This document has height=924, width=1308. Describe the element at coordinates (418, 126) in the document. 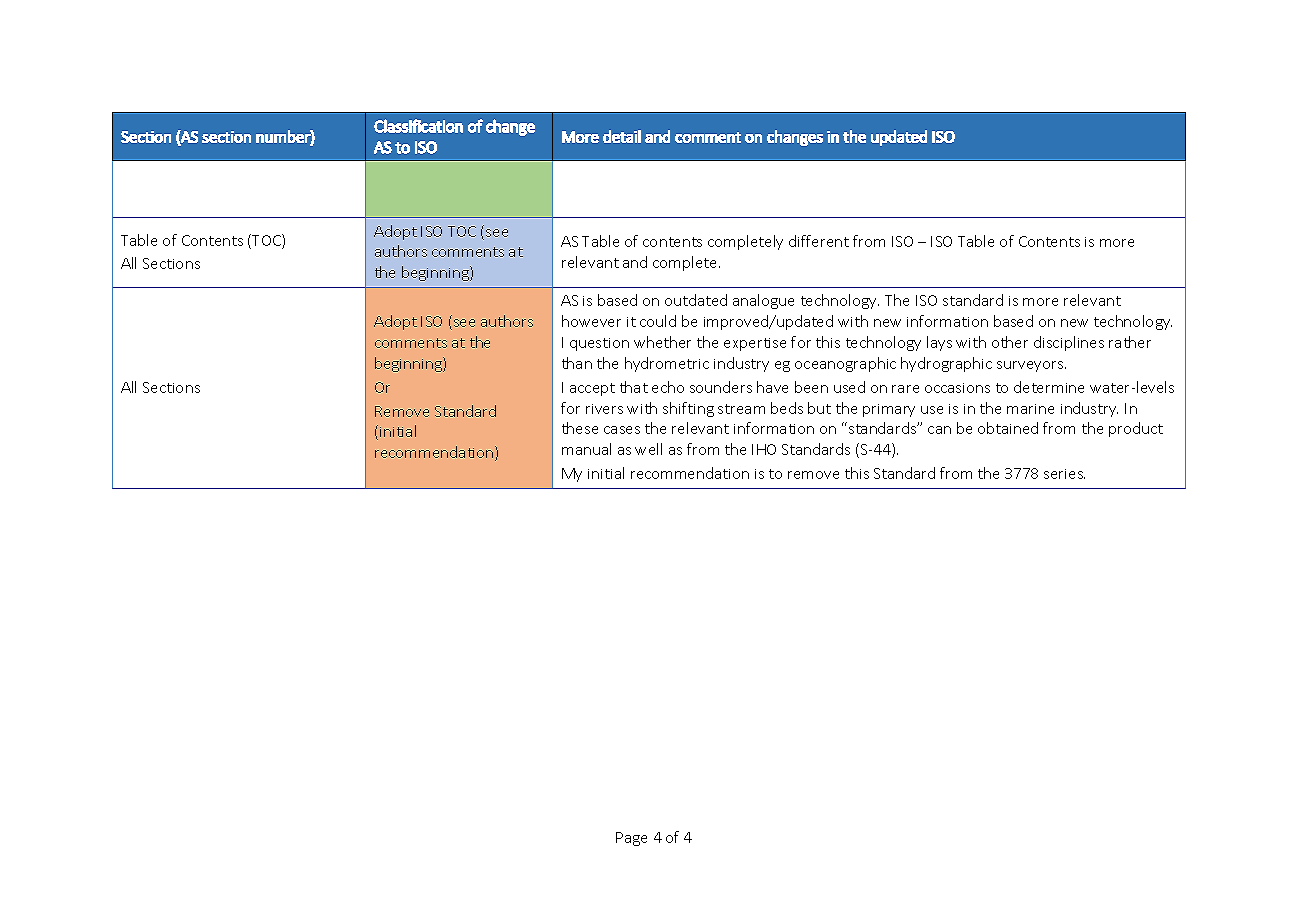

I see `Classification` at that location.
